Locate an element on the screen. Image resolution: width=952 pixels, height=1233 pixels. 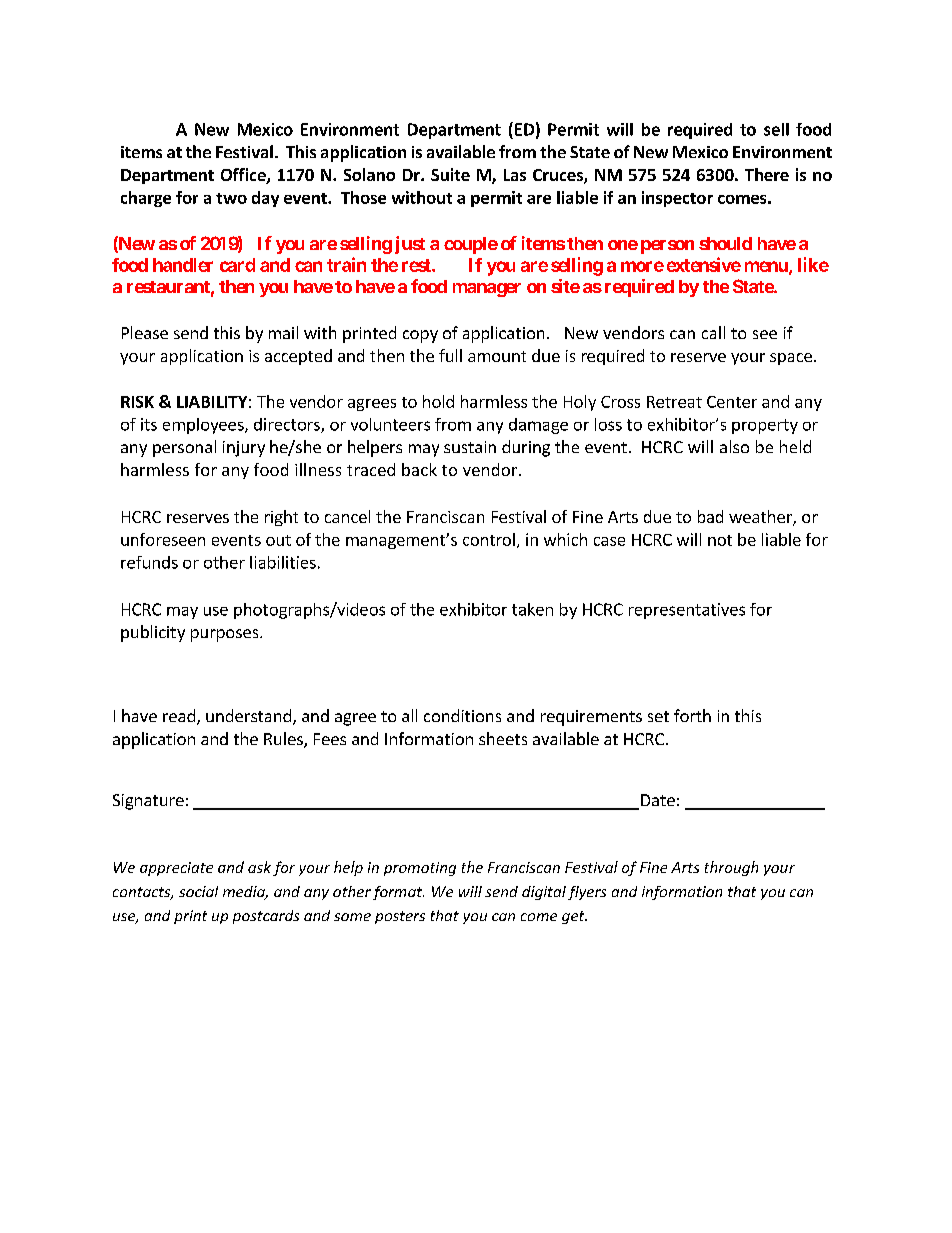
understand is located at coordinates (248, 715).
